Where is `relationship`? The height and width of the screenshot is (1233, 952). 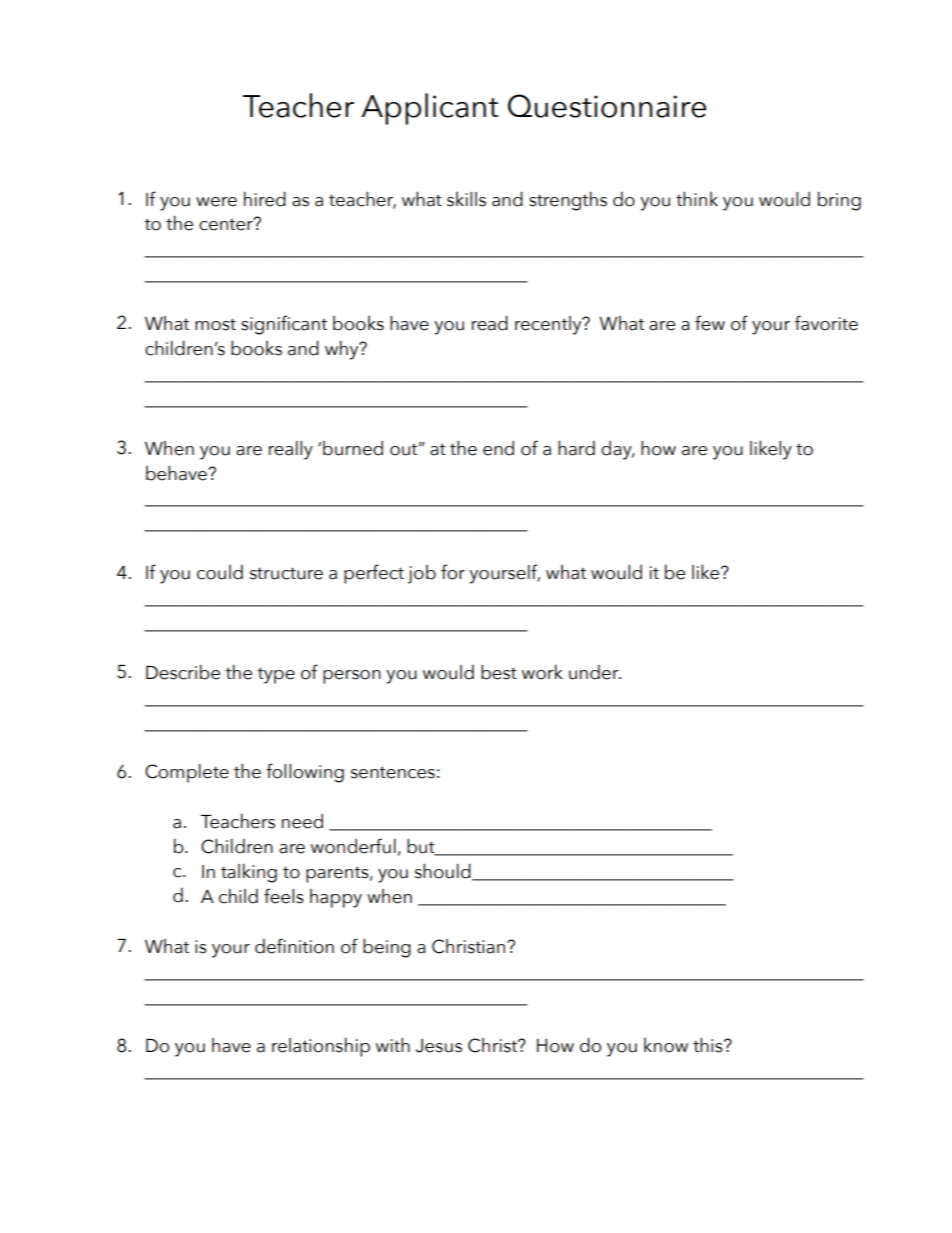 relationship is located at coordinates (321, 1047).
